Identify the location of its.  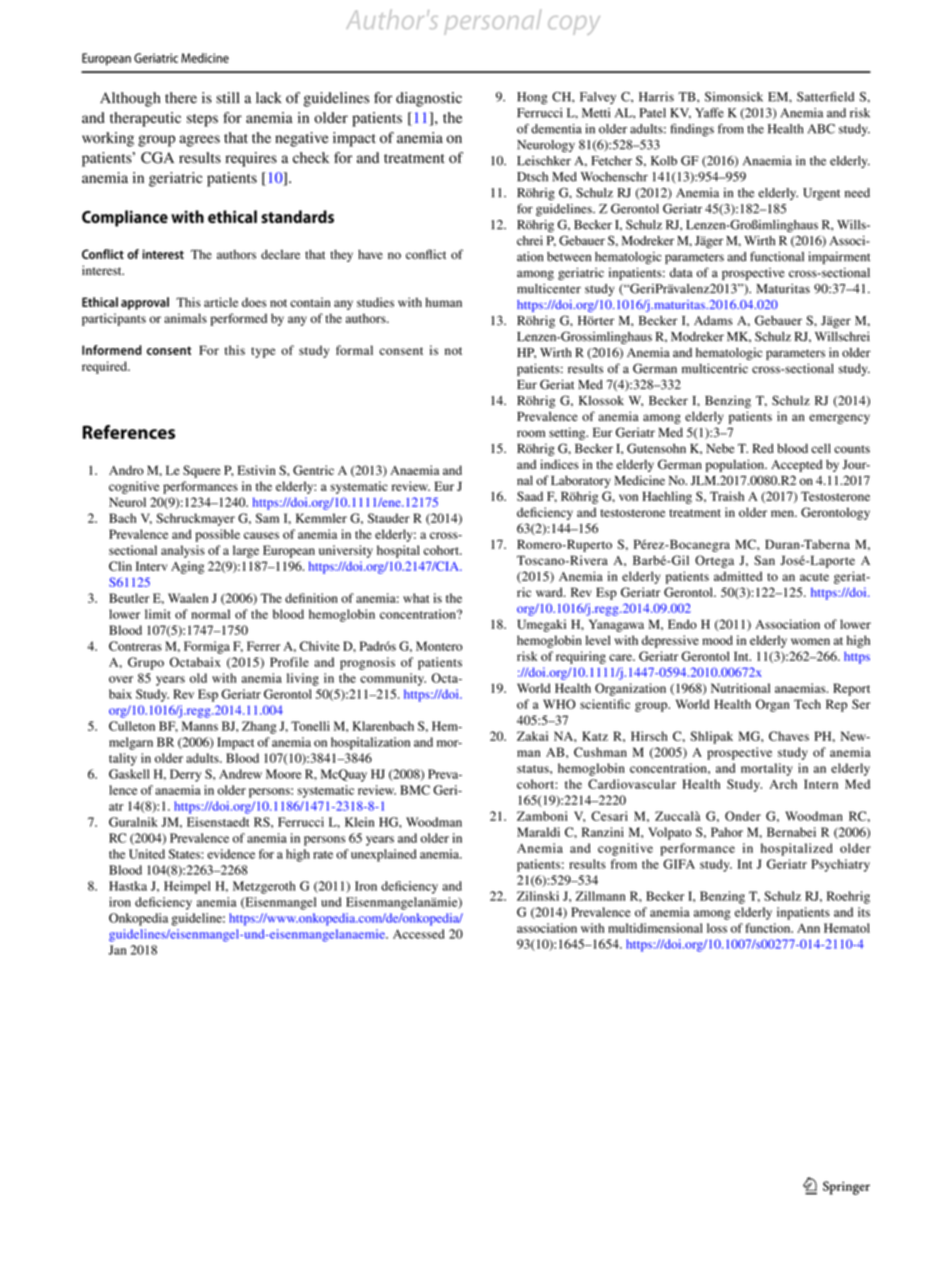
(864, 912).
